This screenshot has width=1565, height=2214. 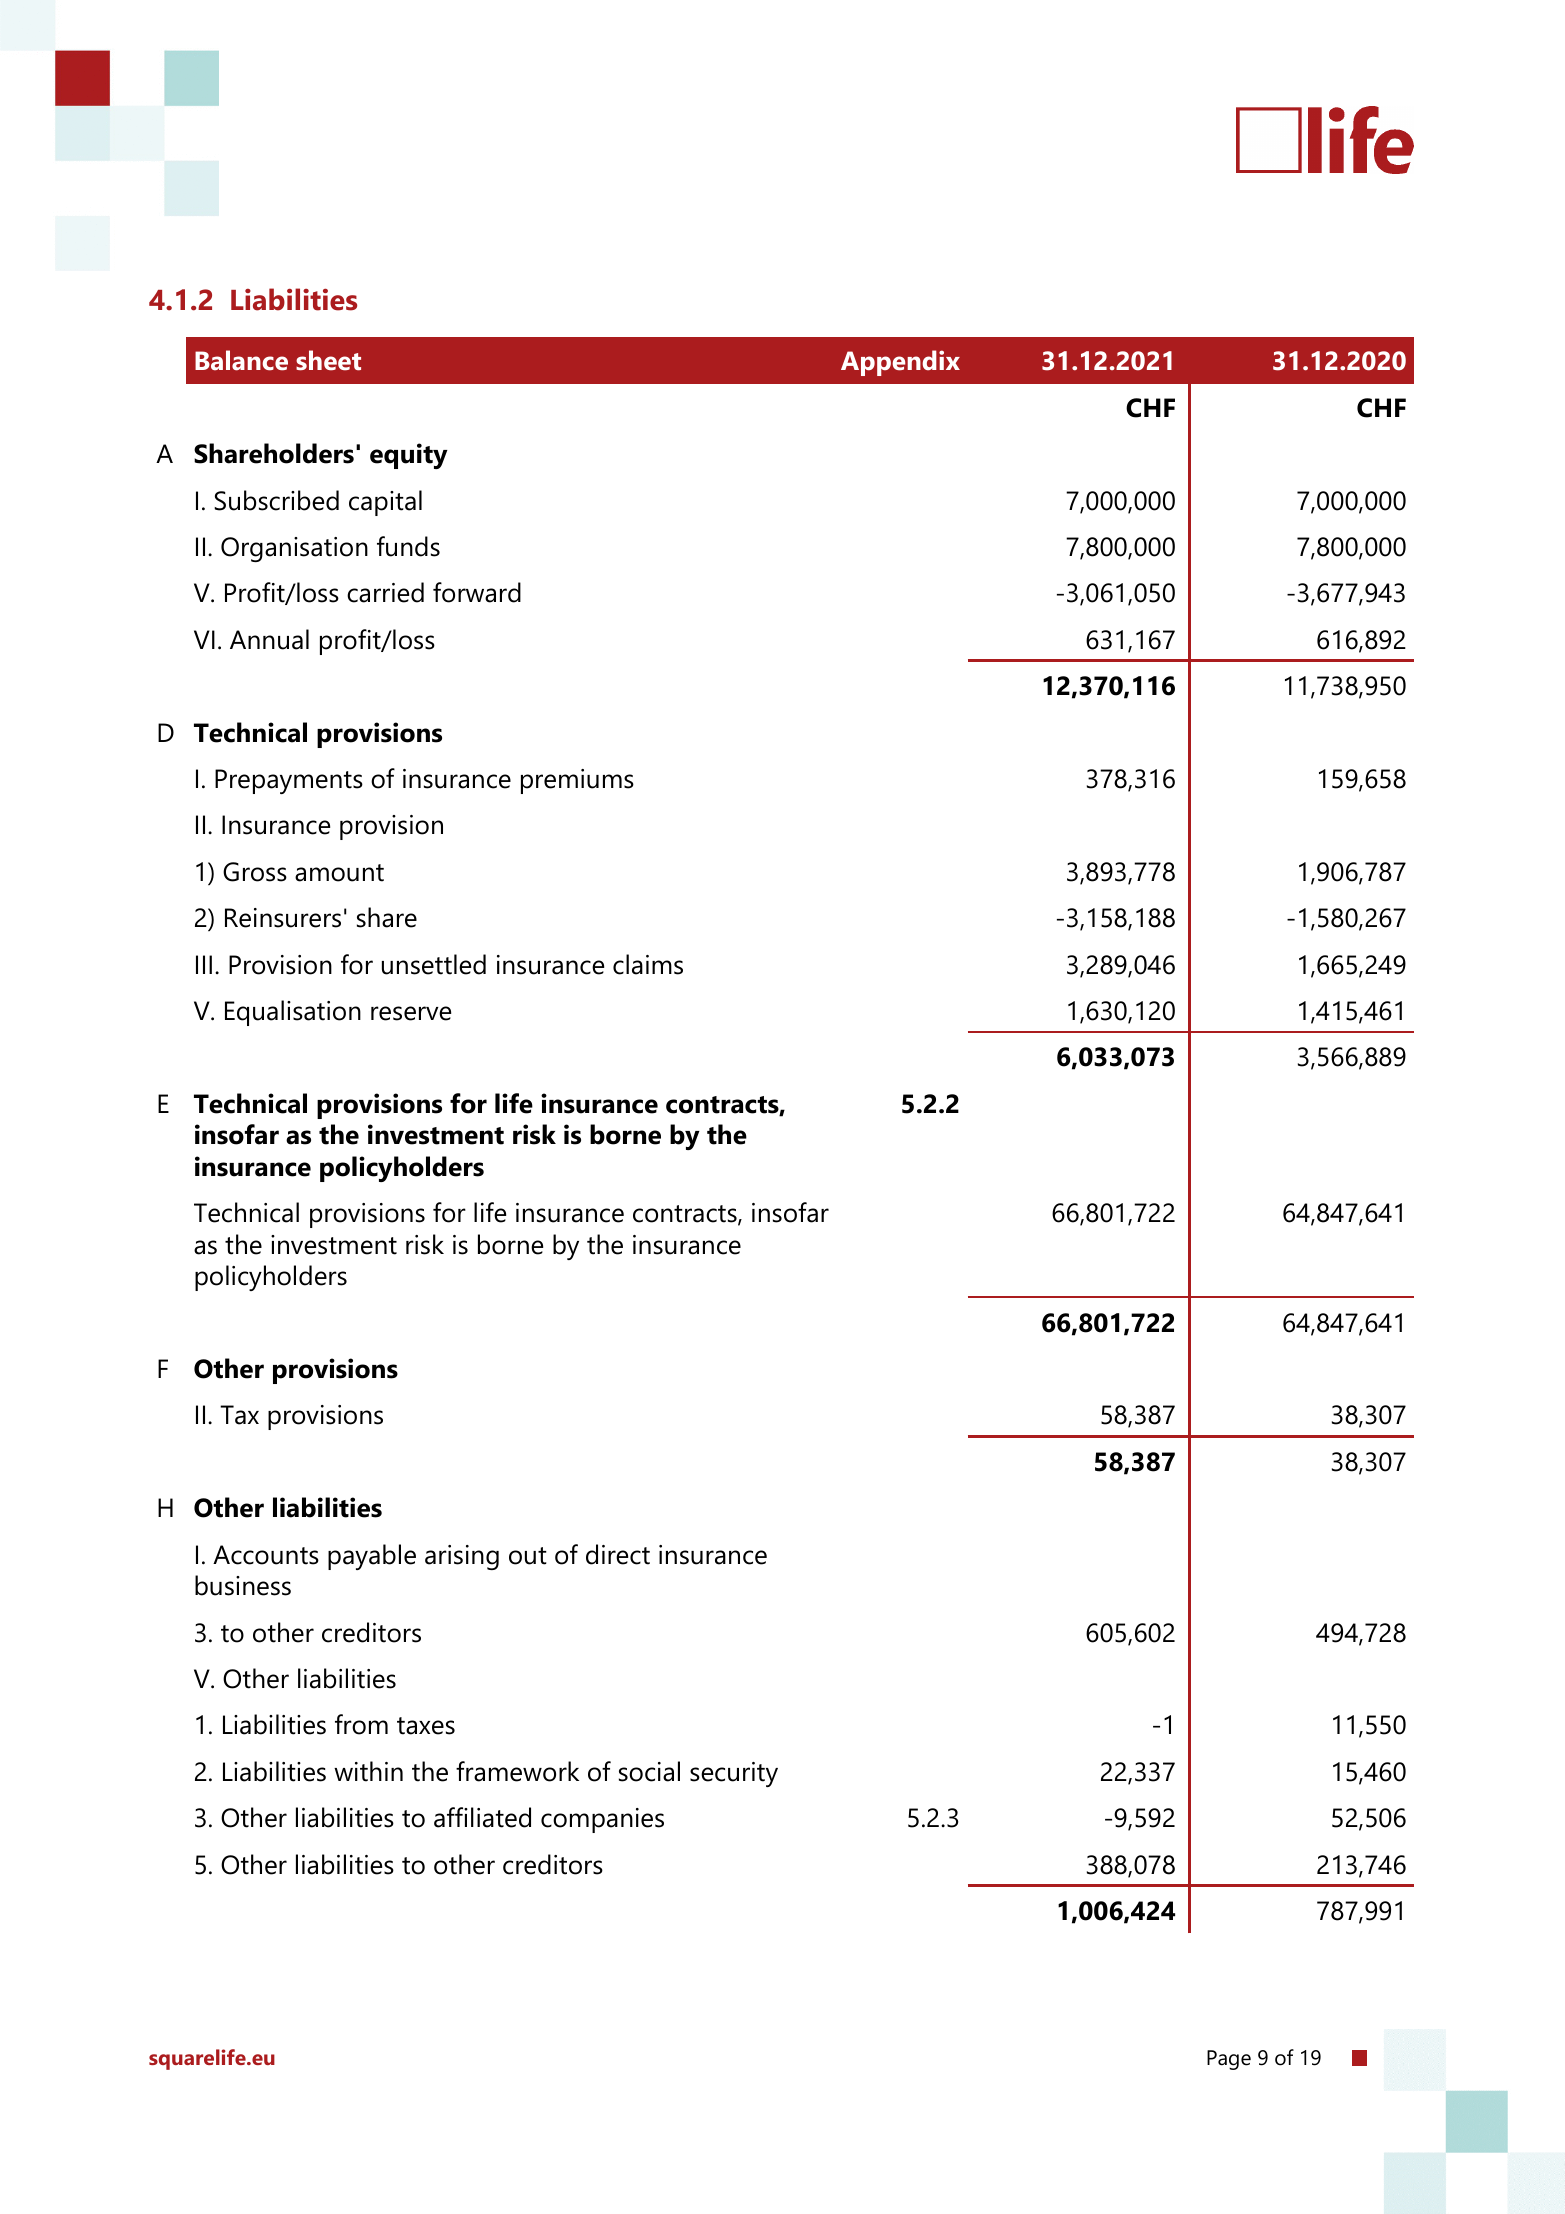 I want to click on companies, so click(x=602, y=1820).
